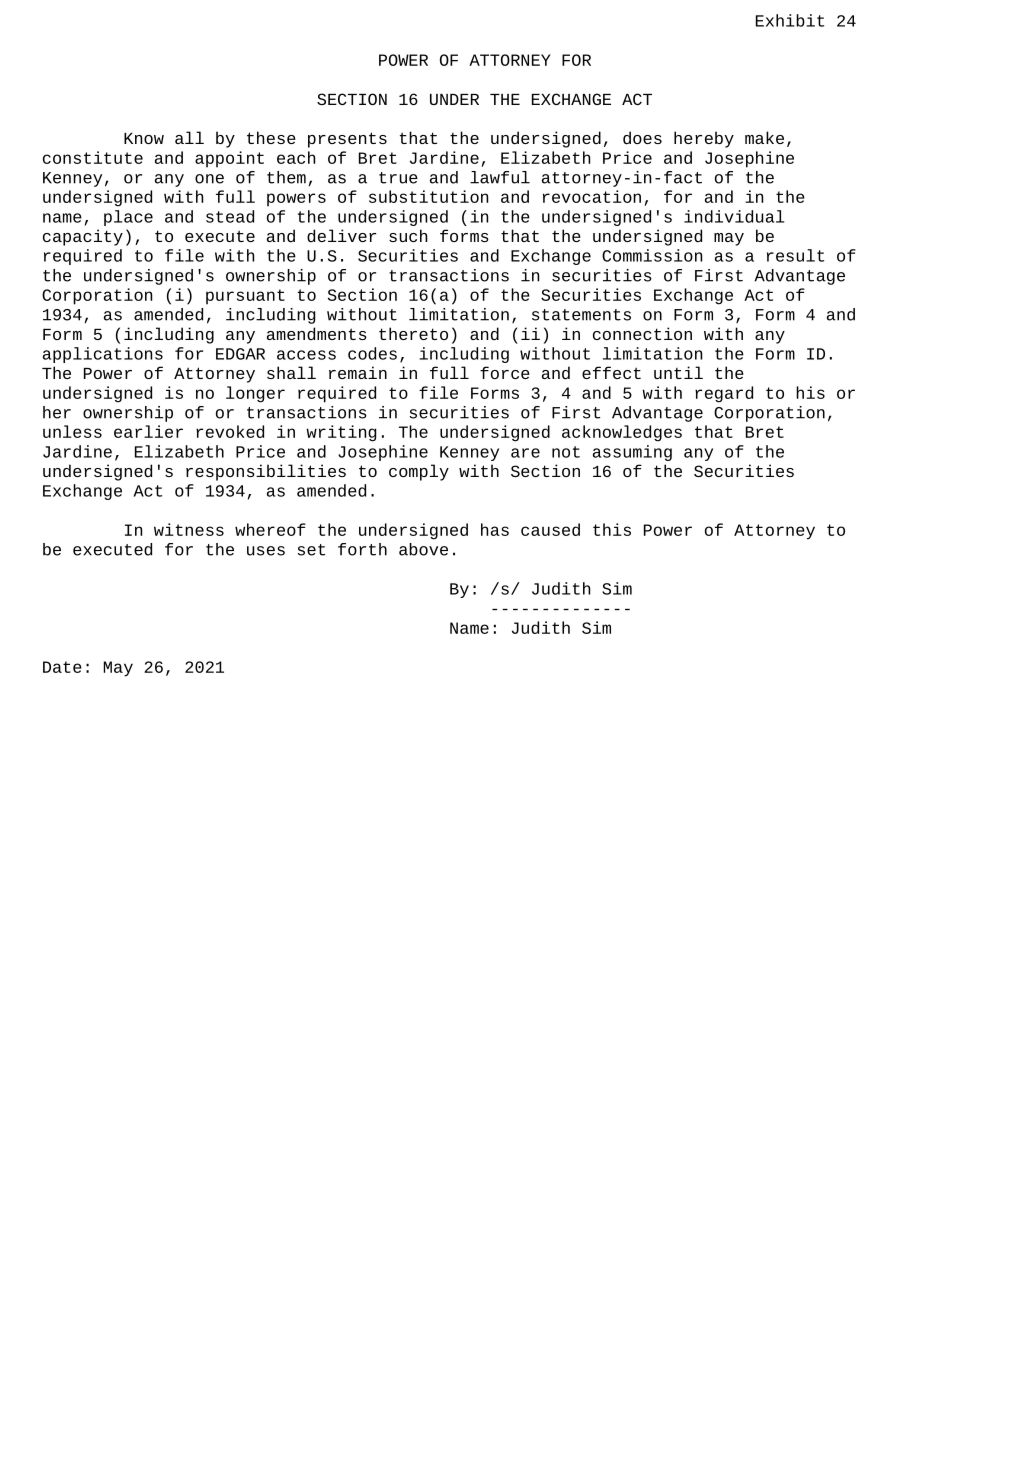 The height and width of the image is (1465, 1035). What do you see at coordinates (423, 549) in the image?
I see `above` at bounding box center [423, 549].
